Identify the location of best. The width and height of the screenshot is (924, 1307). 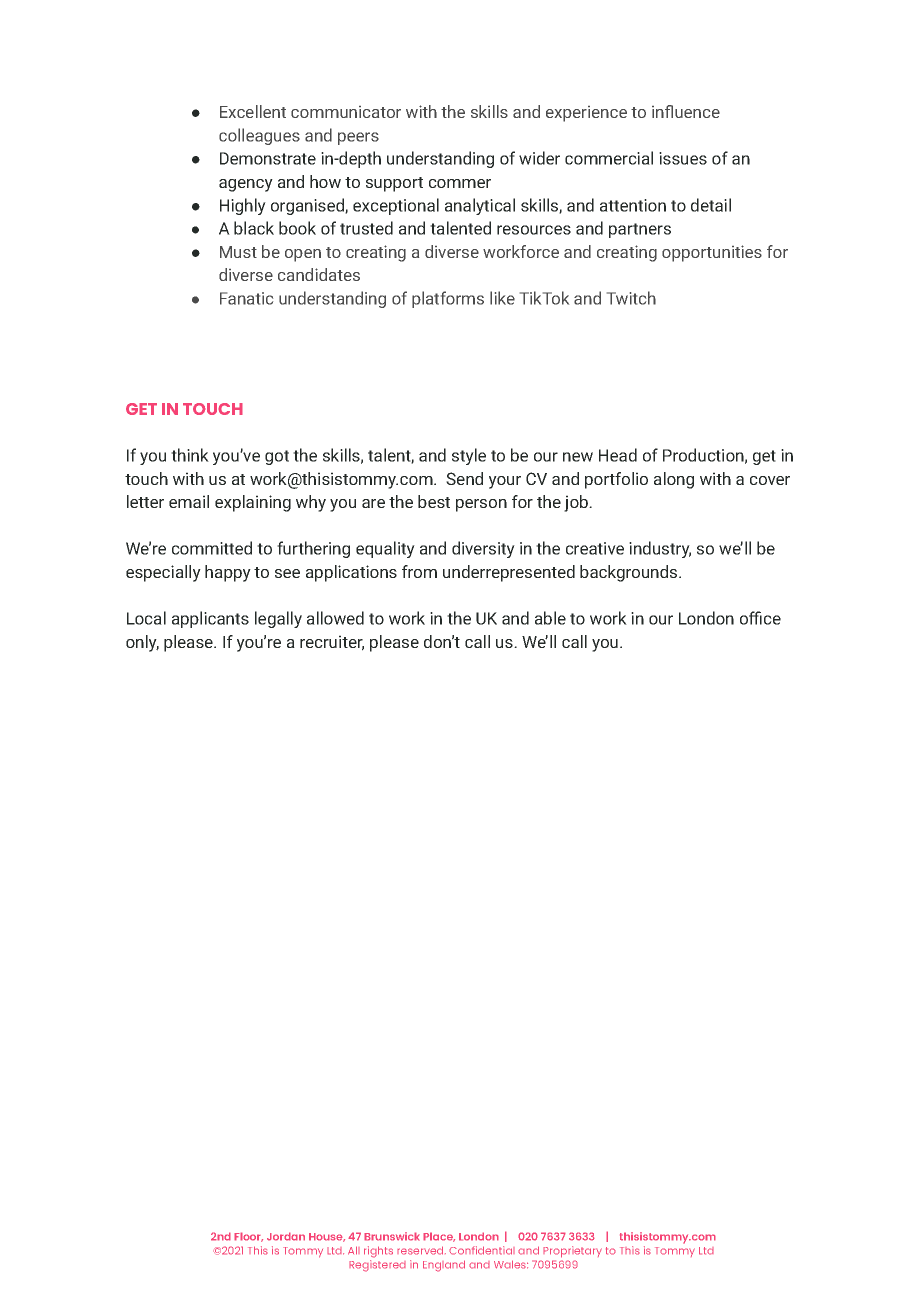
(434, 501).
